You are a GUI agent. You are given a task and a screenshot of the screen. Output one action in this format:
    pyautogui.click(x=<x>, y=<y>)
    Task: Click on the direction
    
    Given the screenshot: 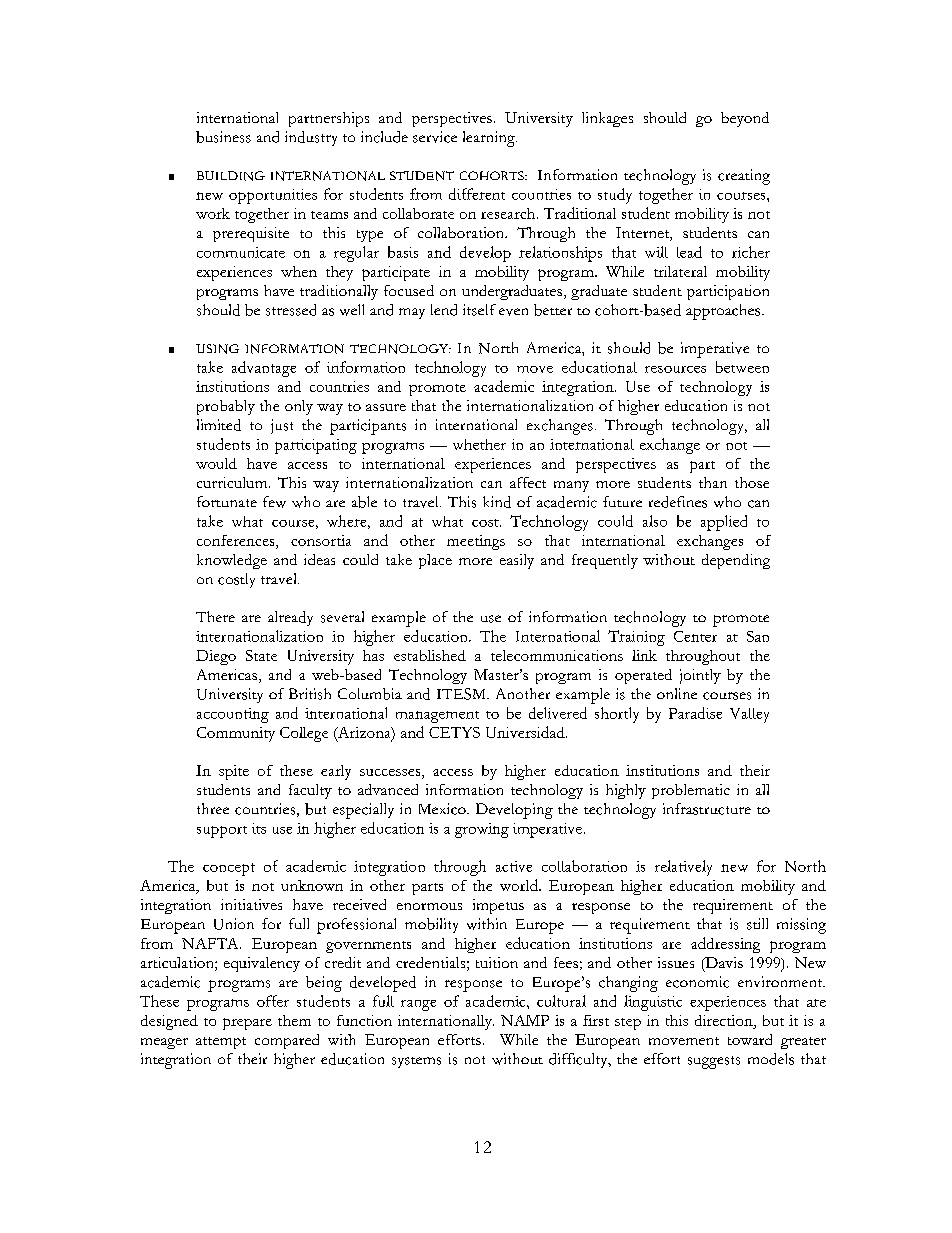 What is the action you would take?
    pyautogui.click(x=725, y=1020)
